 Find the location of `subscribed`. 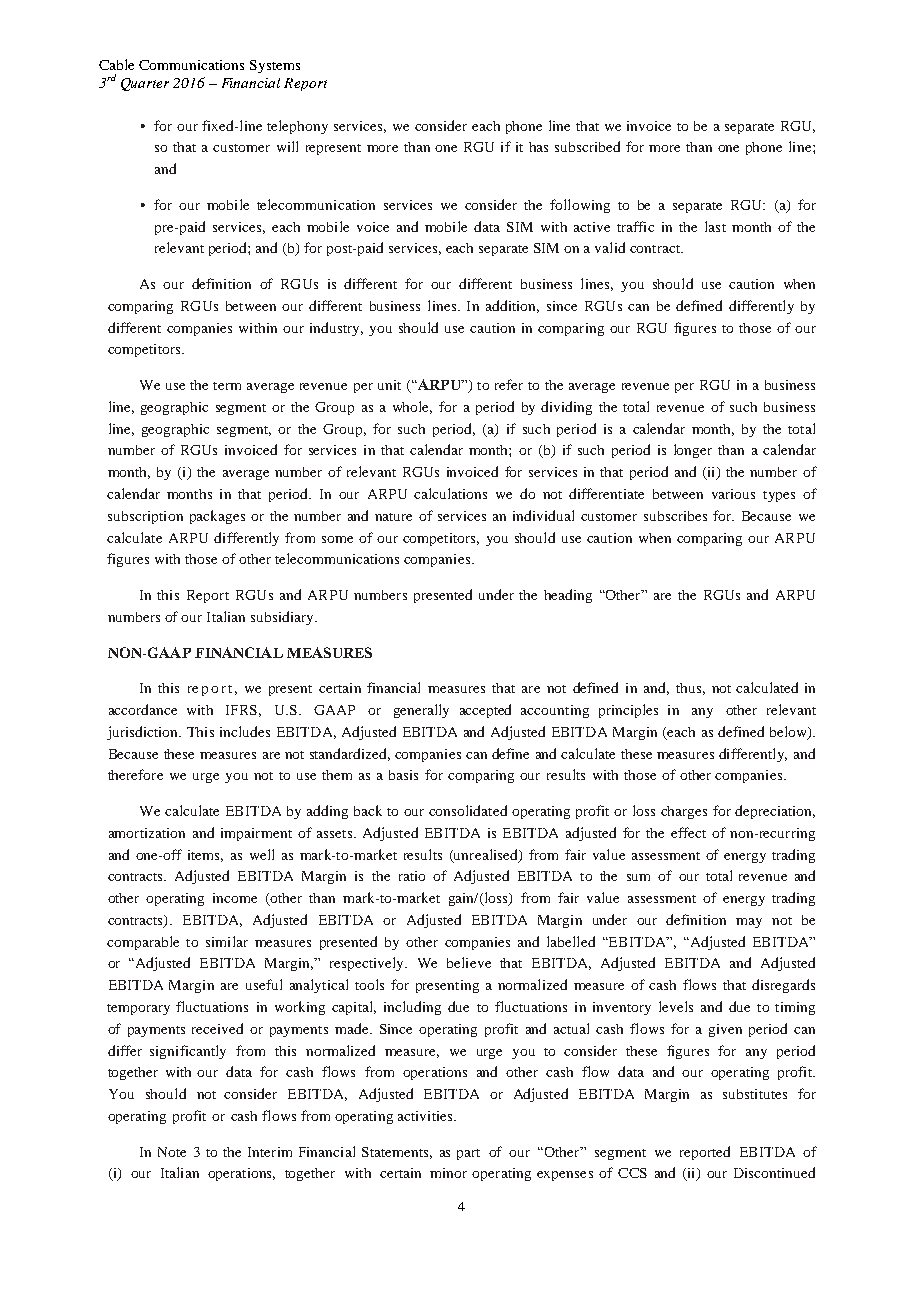

subscribed is located at coordinates (587, 146).
